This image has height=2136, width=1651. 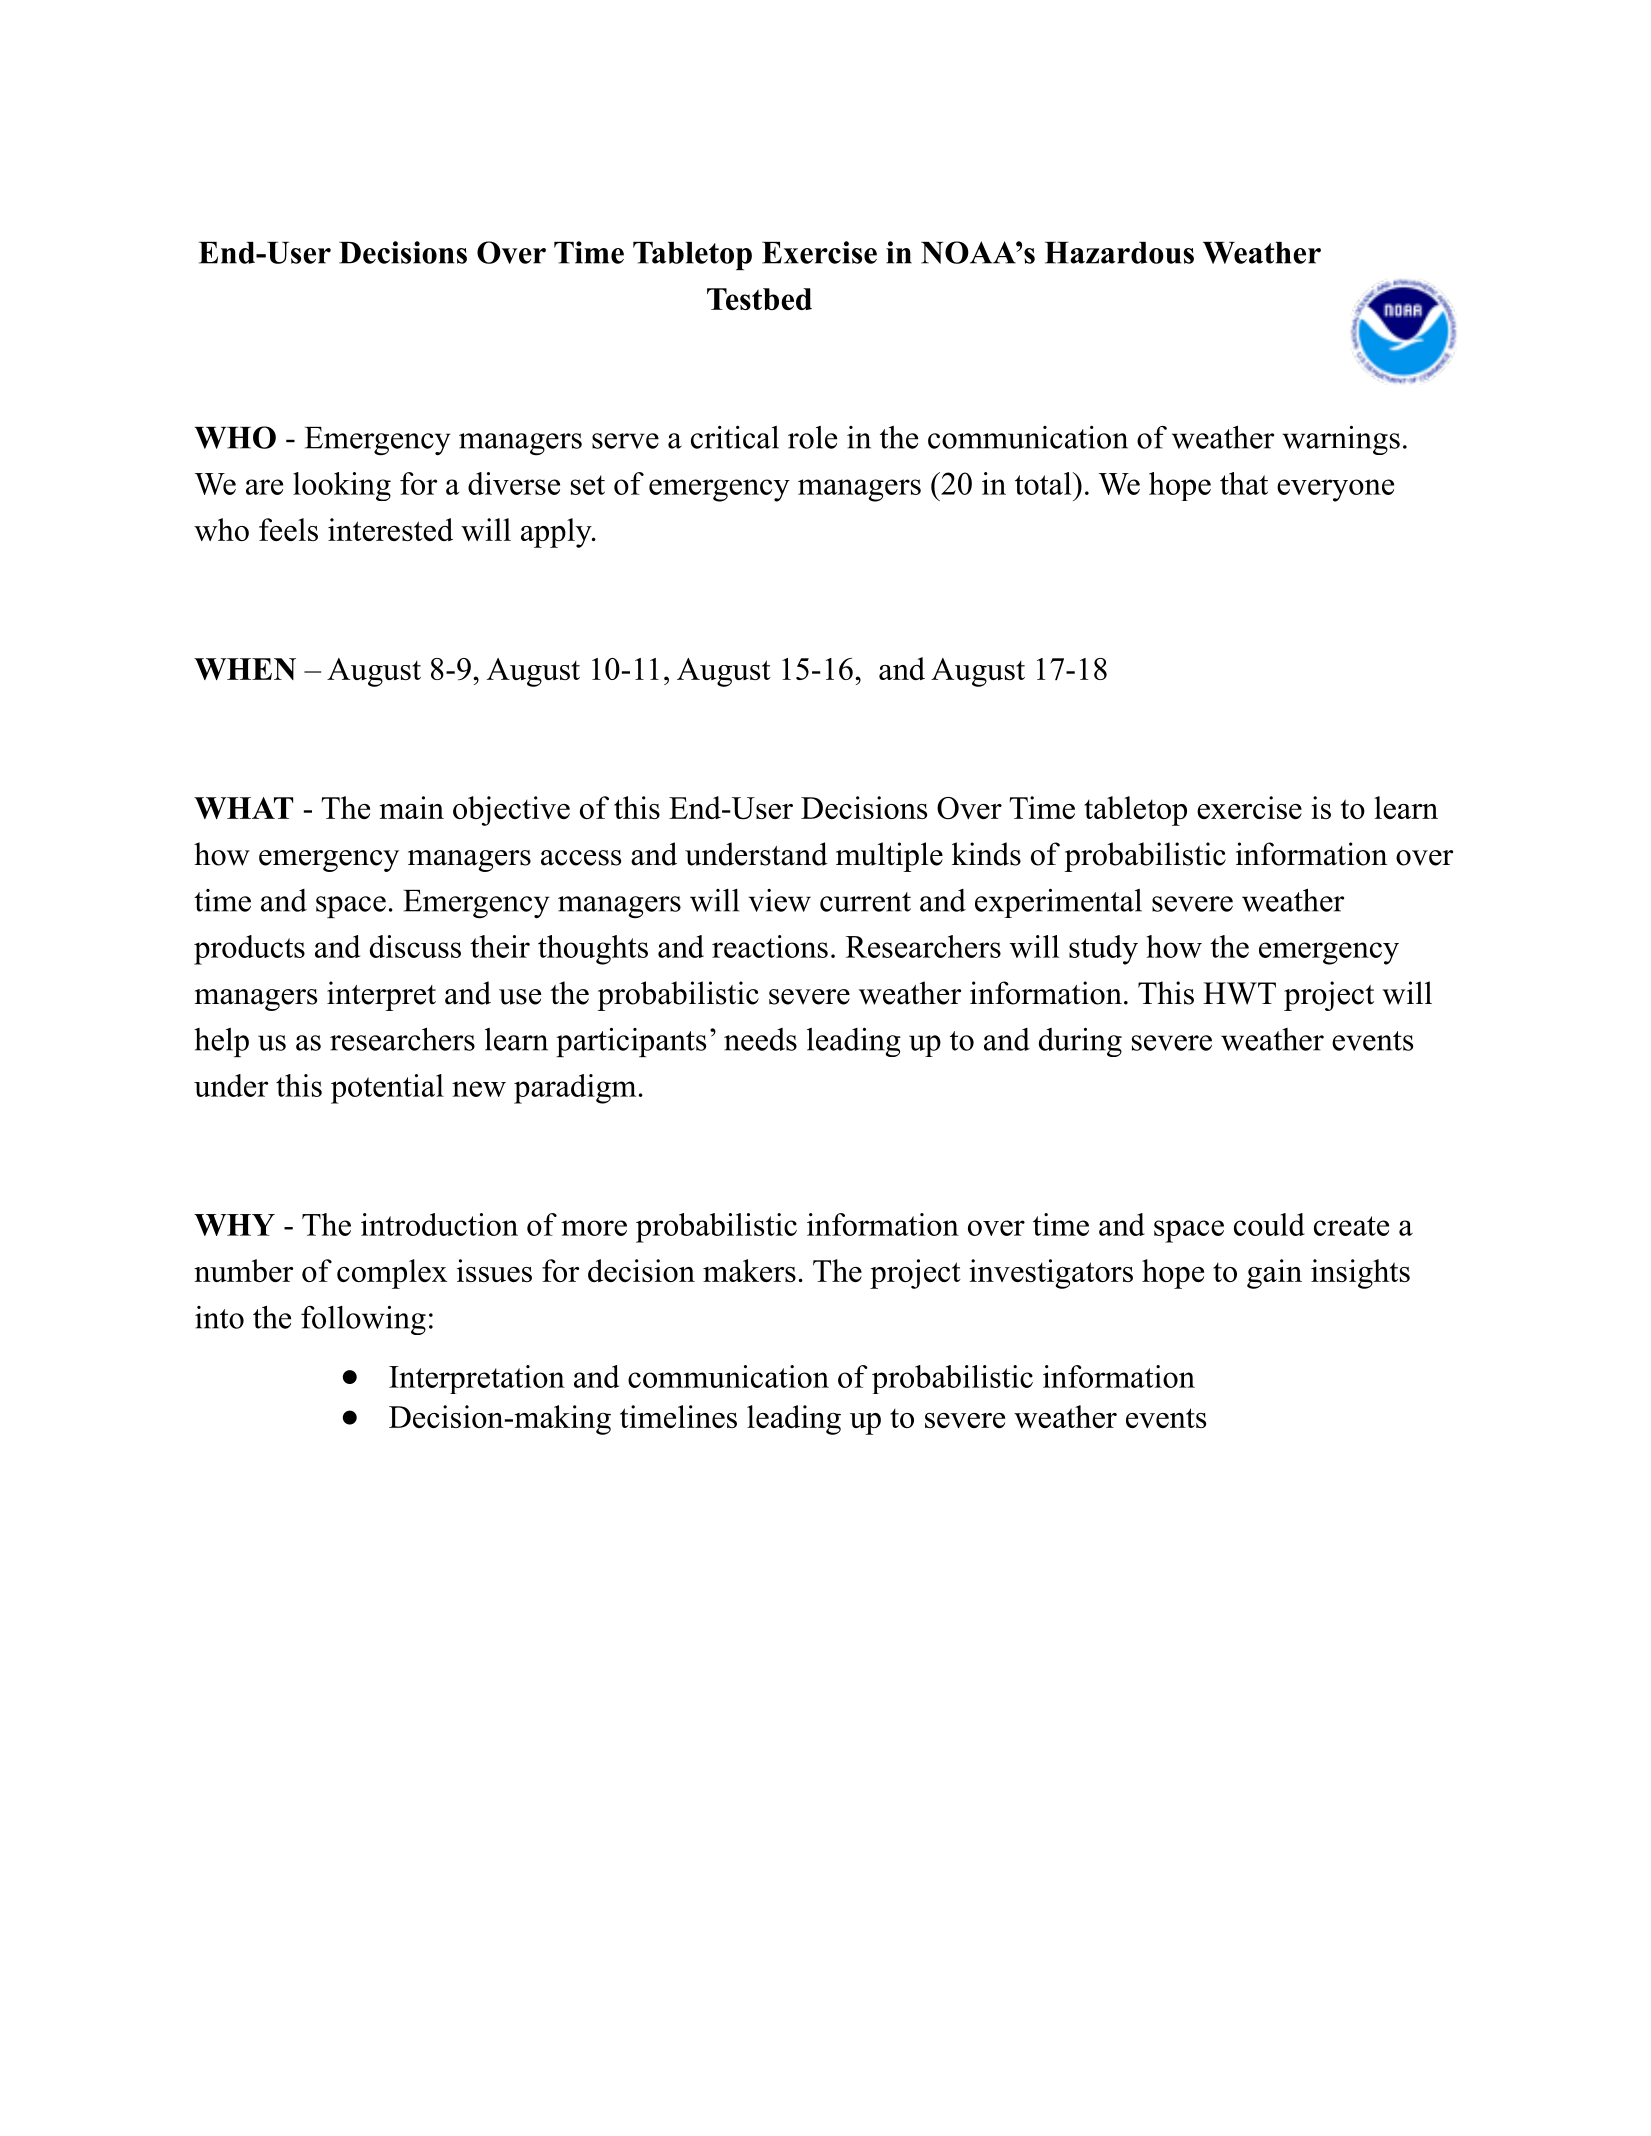 I want to click on role, so click(x=812, y=437).
